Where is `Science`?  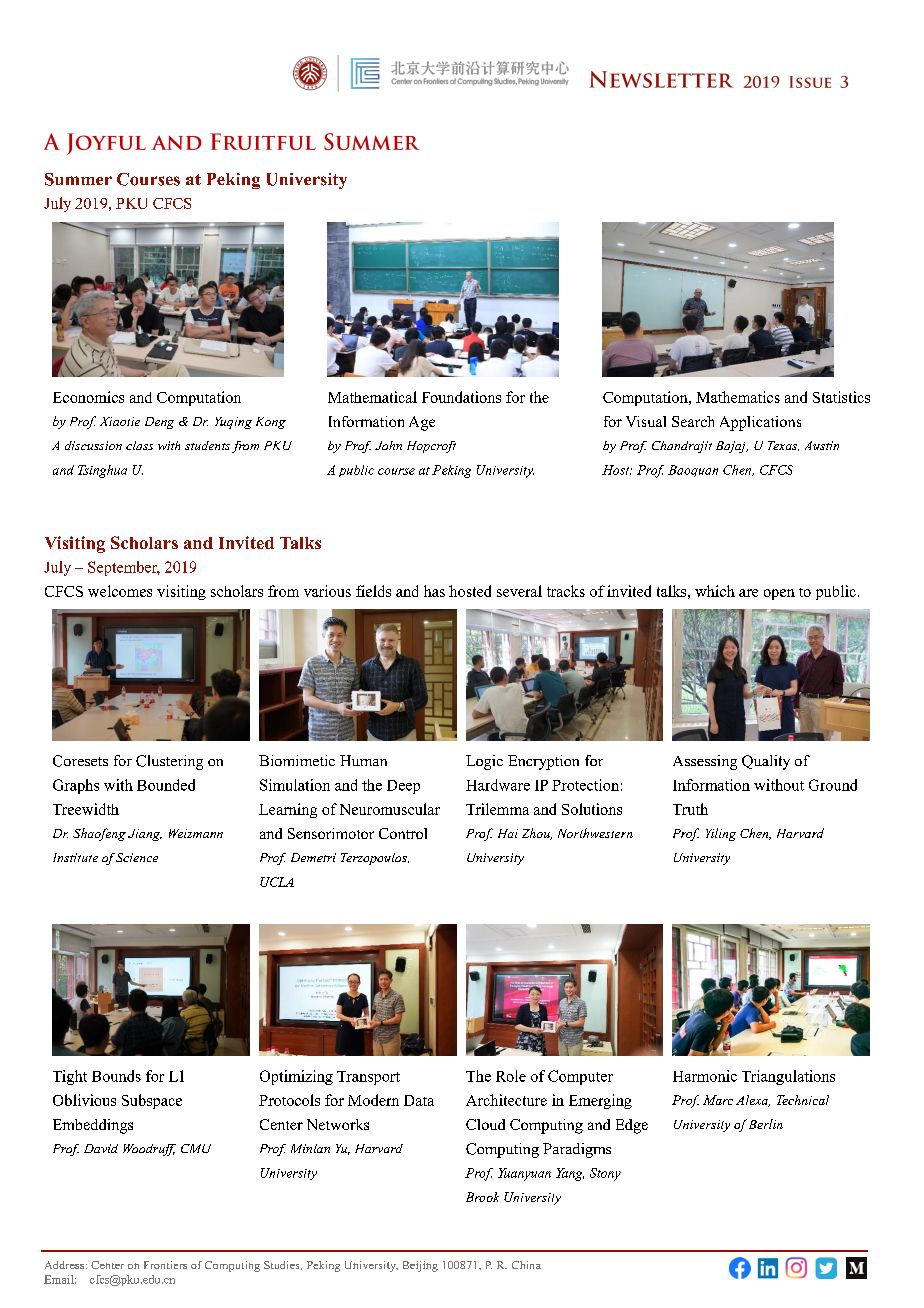 Science is located at coordinates (137, 857).
